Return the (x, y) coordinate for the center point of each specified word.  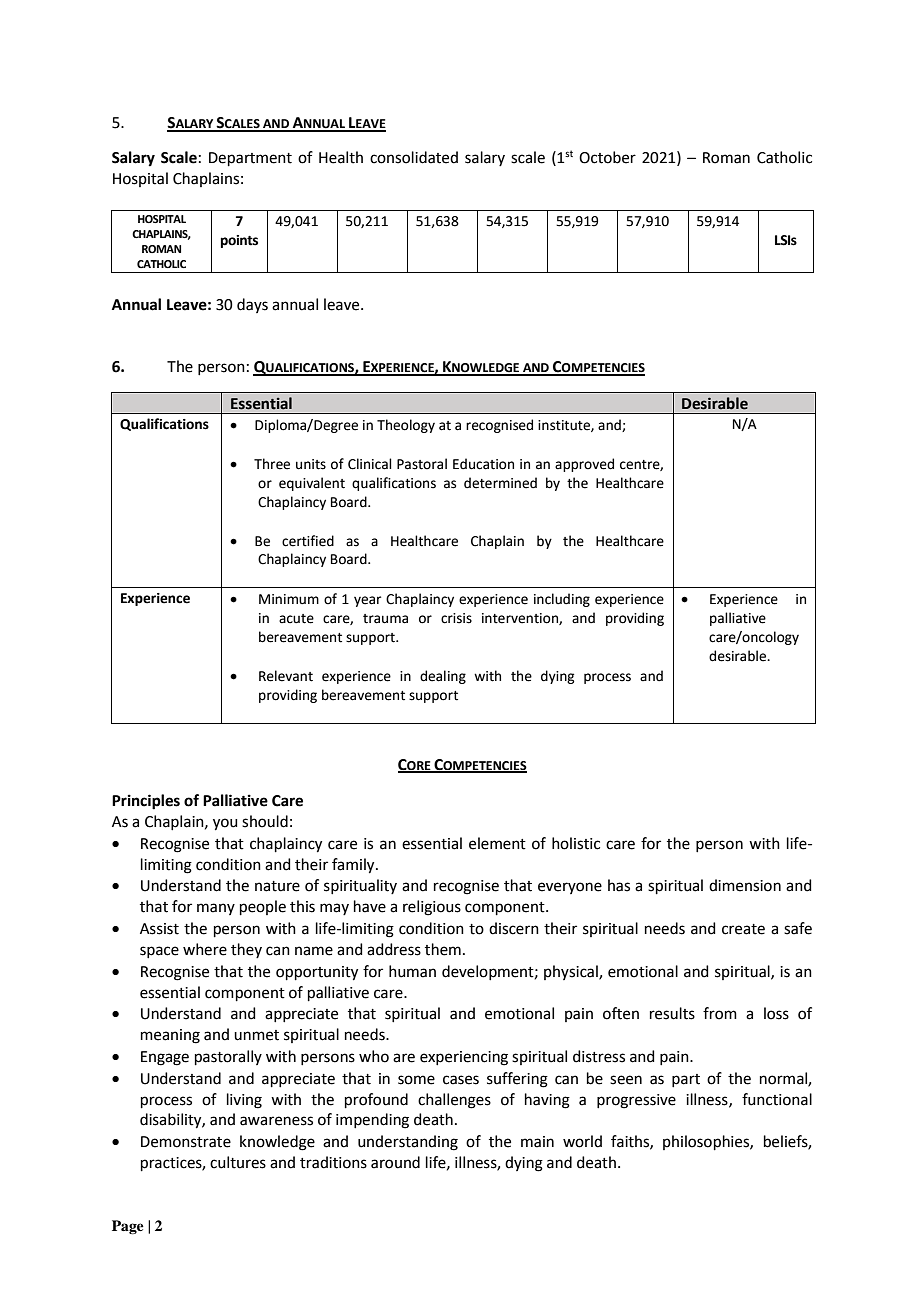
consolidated (414, 157)
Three (272, 464)
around (395, 1162)
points (239, 241)
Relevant (286, 676)
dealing (443, 677)
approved (584, 465)
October (607, 157)
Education (483, 464)
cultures (238, 1162)
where (205, 949)
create (743, 929)
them (443, 949)
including (562, 600)
